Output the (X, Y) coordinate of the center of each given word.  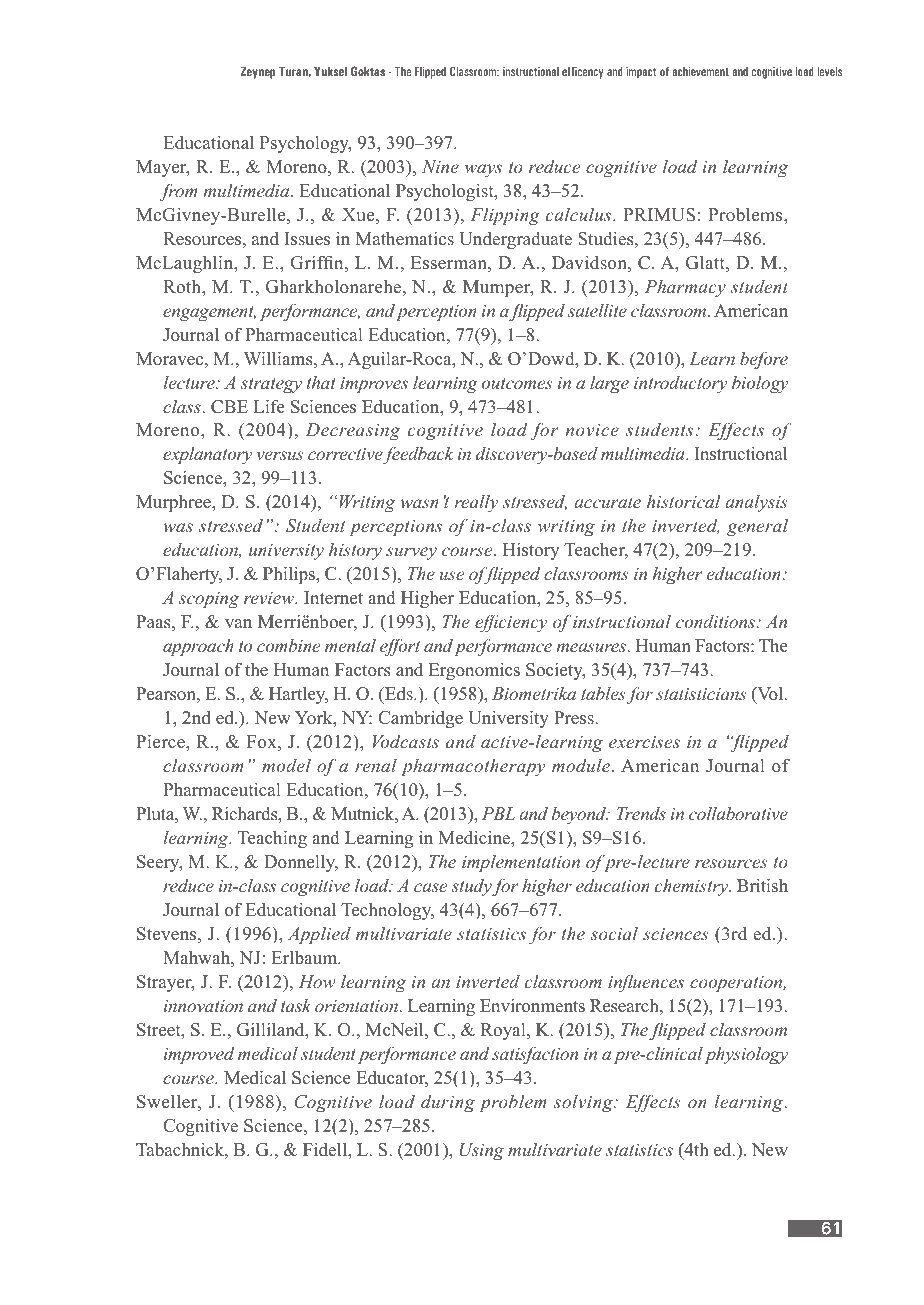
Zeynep (257, 72)
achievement (700, 71)
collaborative (738, 813)
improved (199, 1055)
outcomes (517, 383)
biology (760, 384)
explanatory (207, 455)
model (286, 765)
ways (483, 170)
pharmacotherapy (473, 767)
